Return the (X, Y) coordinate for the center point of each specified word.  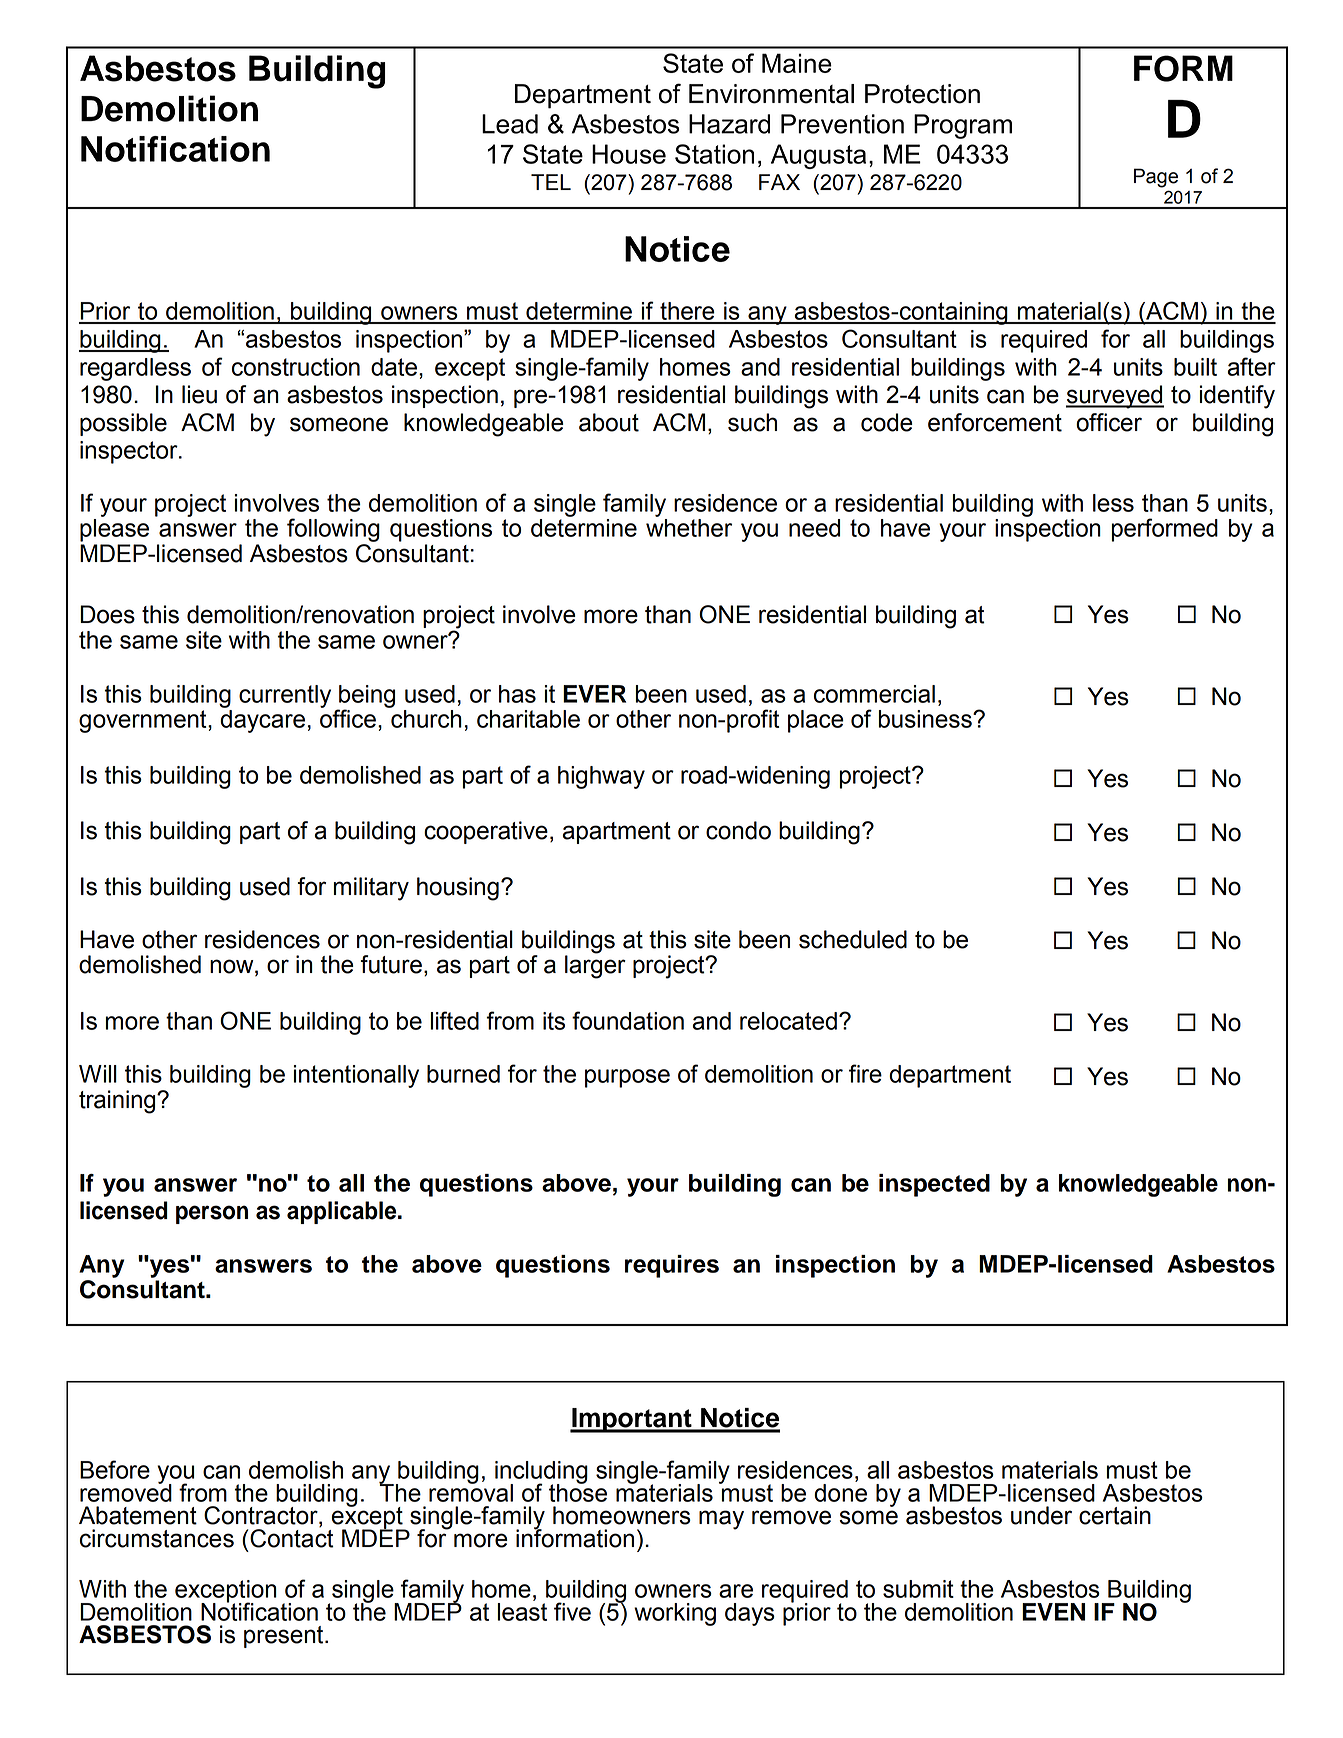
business (926, 719)
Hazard (729, 124)
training (118, 1102)
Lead (510, 124)
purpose (627, 1078)
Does (107, 614)
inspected (934, 1185)
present (285, 1637)
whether (689, 528)
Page (1156, 178)
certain (1115, 1515)
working (675, 1614)
